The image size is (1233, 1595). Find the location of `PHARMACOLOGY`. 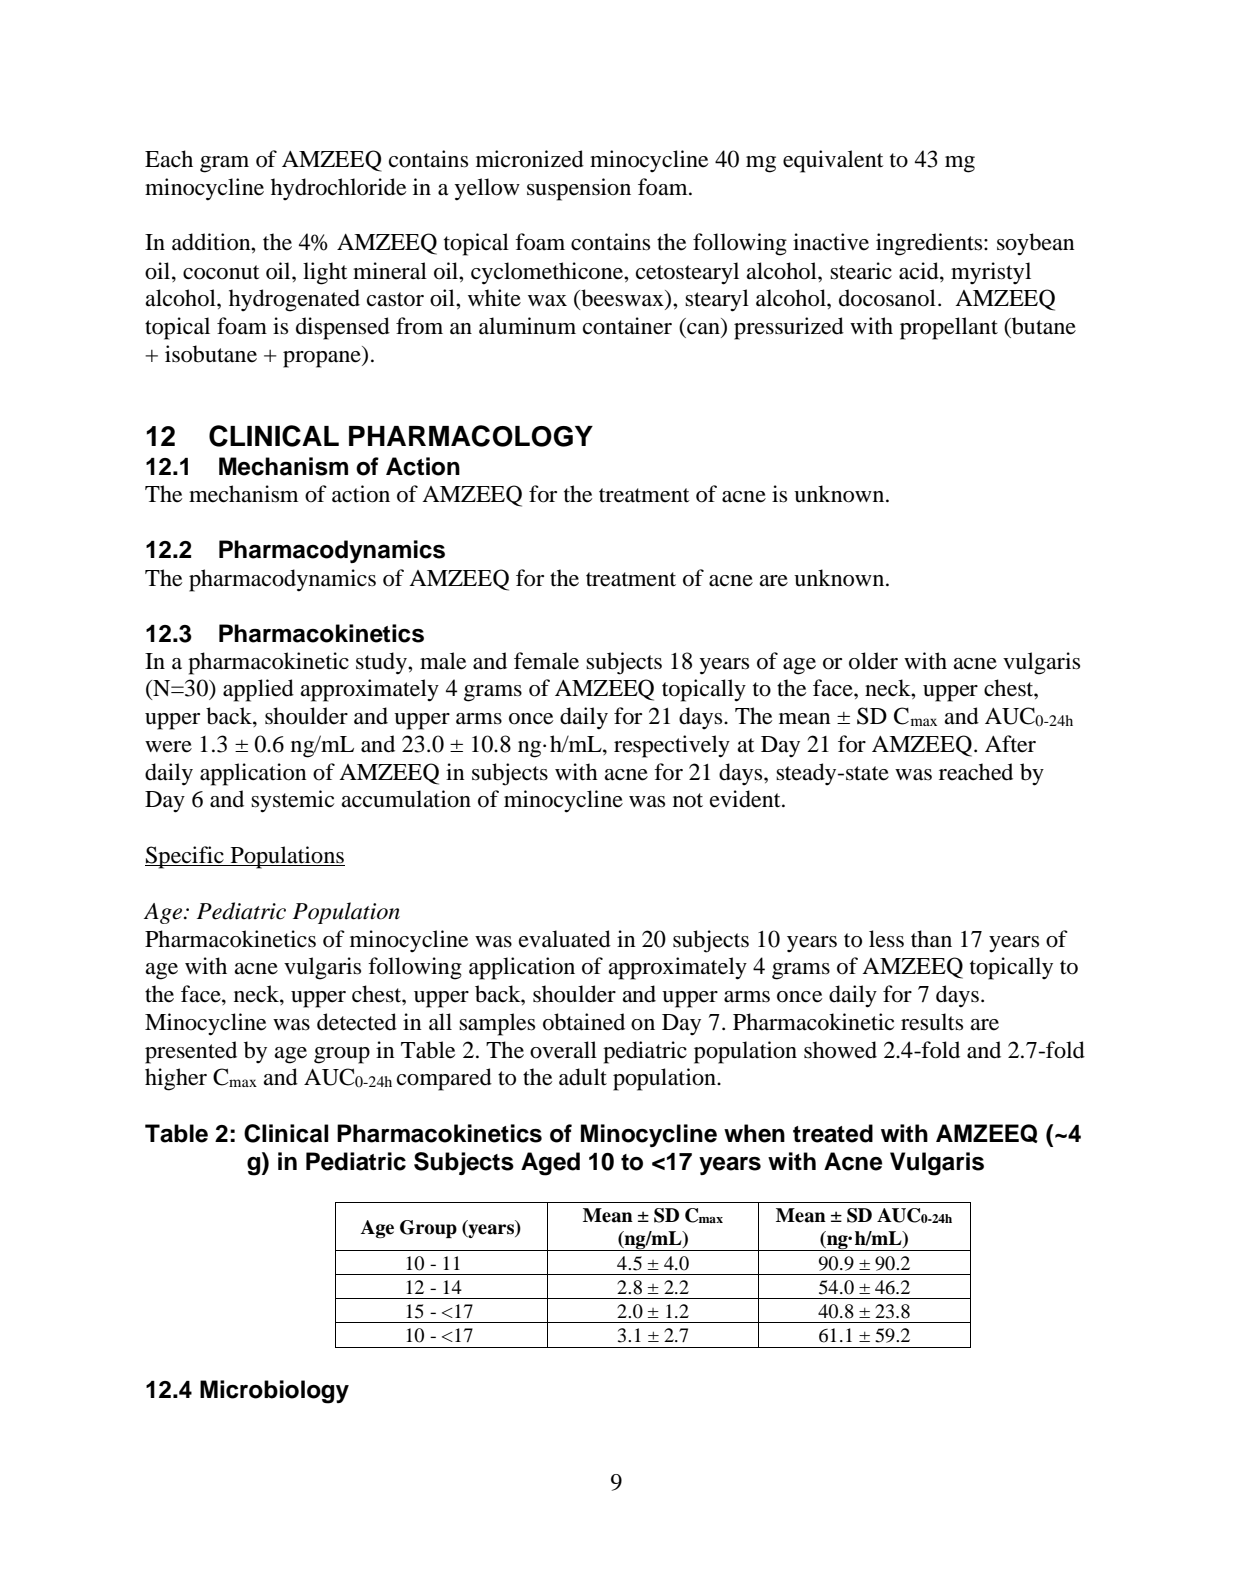

PHARMACOLOGY is located at coordinates (471, 436).
